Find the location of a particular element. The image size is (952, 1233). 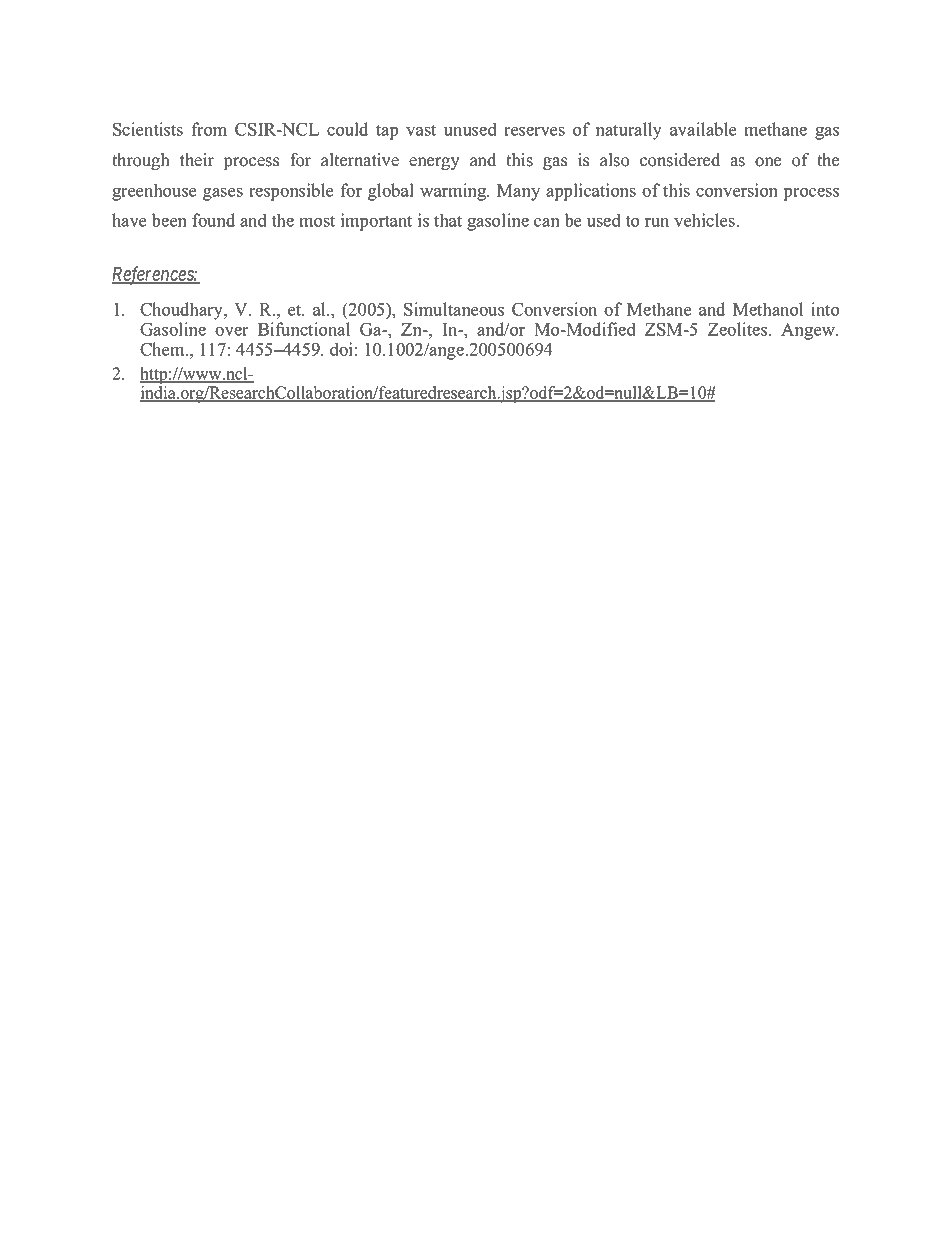

Simultaneous is located at coordinates (454, 309).
